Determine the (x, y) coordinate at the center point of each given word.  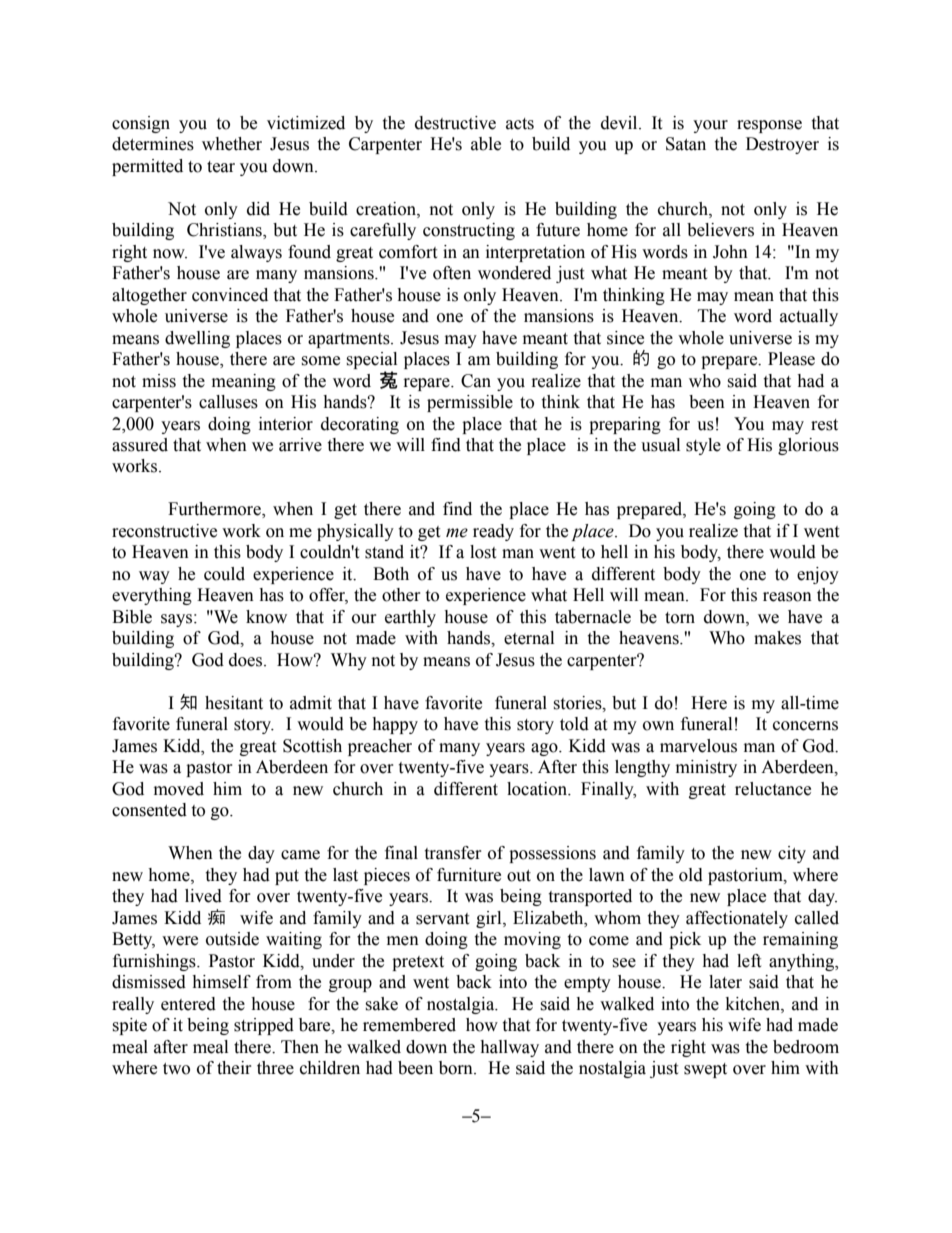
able (486, 144)
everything (152, 596)
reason (787, 597)
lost (483, 552)
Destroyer (782, 145)
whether (232, 144)
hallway (509, 1048)
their (234, 1068)
